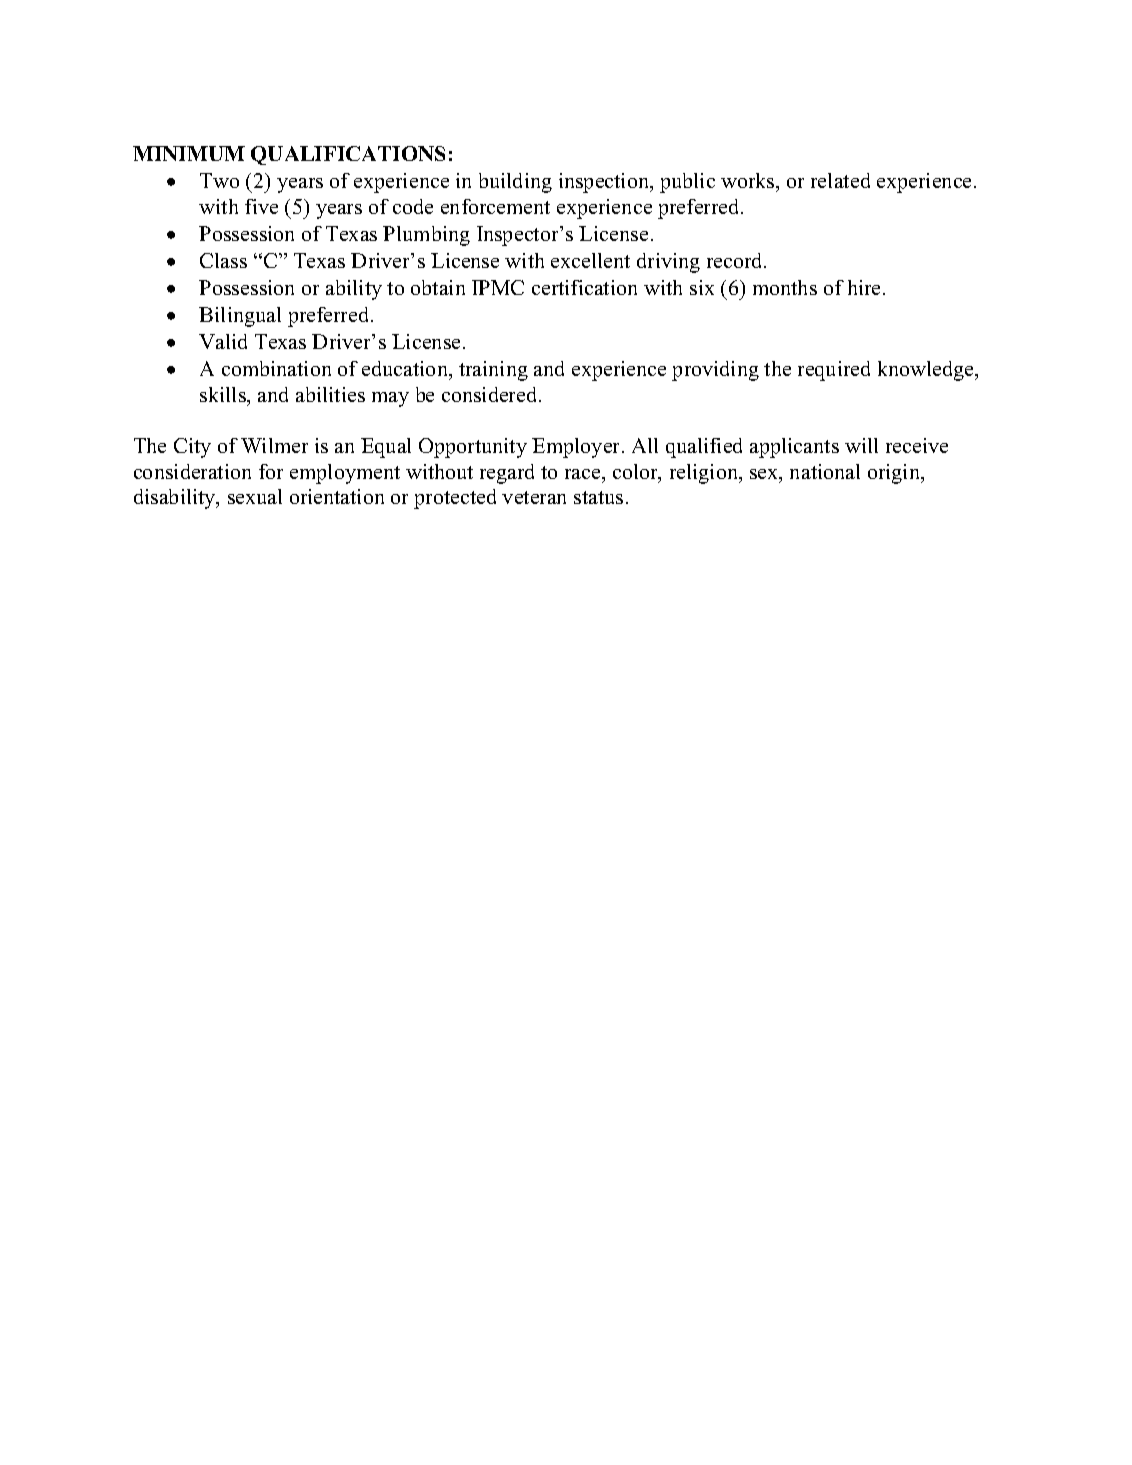 Image resolution: width=1132 pixels, height=1465 pixels. Describe the element at coordinates (866, 287) in the page. I see `hire` at that location.
